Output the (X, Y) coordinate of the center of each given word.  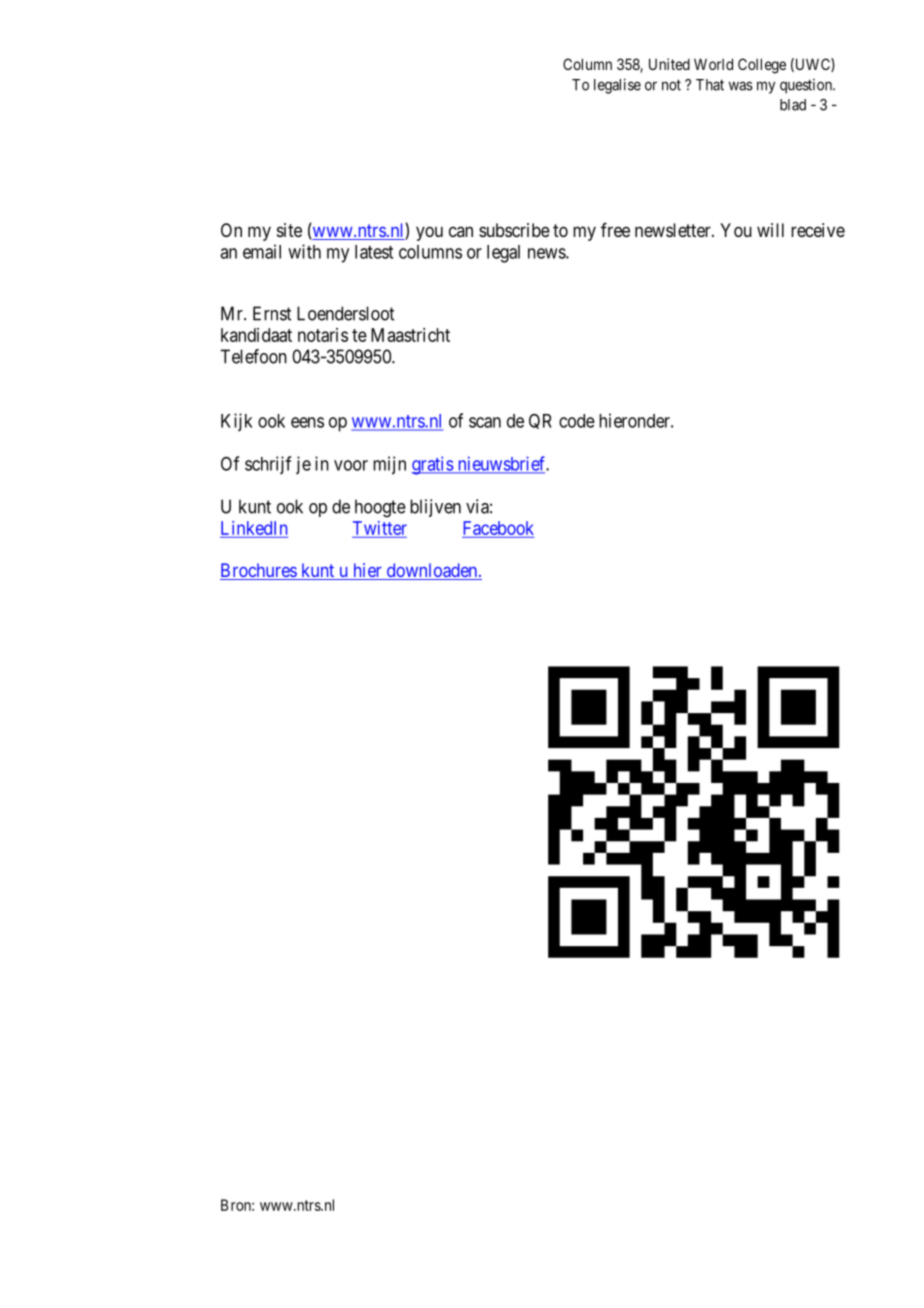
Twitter (380, 528)
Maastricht (410, 335)
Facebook (498, 528)
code (577, 421)
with (304, 251)
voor (351, 465)
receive (818, 230)
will (770, 230)
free (615, 230)
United (669, 64)
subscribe (514, 230)
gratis (432, 465)
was (741, 86)
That (710, 85)
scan (485, 422)
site (289, 230)
